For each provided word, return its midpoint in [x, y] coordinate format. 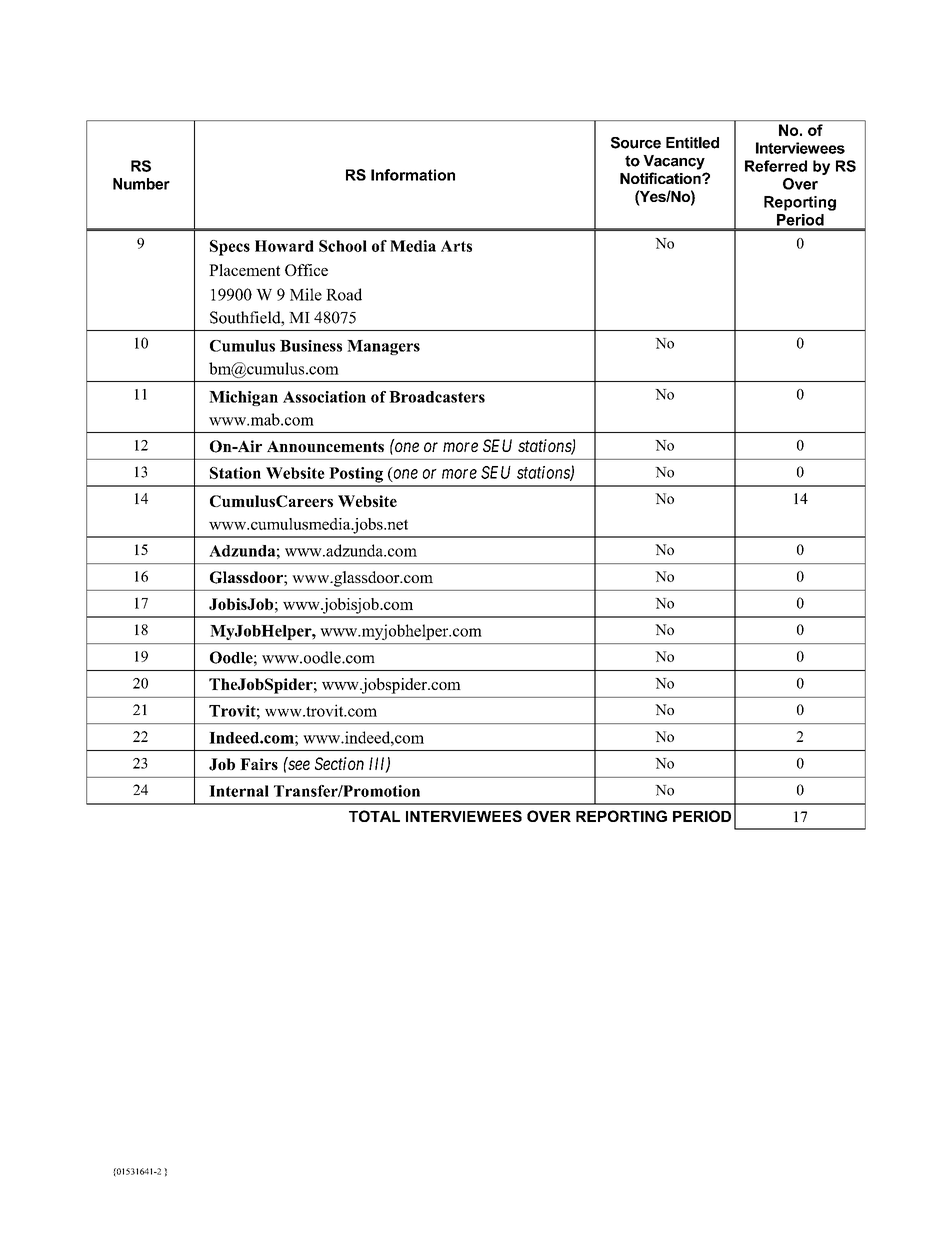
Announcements [325, 446]
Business [311, 346]
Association [324, 397]
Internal [239, 791]
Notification [661, 178]
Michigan [243, 398]
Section [339, 763]
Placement [244, 270]
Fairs [259, 764]
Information [413, 175]
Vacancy [674, 162]
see [298, 765]
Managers [383, 347]
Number [141, 184]
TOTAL [374, 816]
